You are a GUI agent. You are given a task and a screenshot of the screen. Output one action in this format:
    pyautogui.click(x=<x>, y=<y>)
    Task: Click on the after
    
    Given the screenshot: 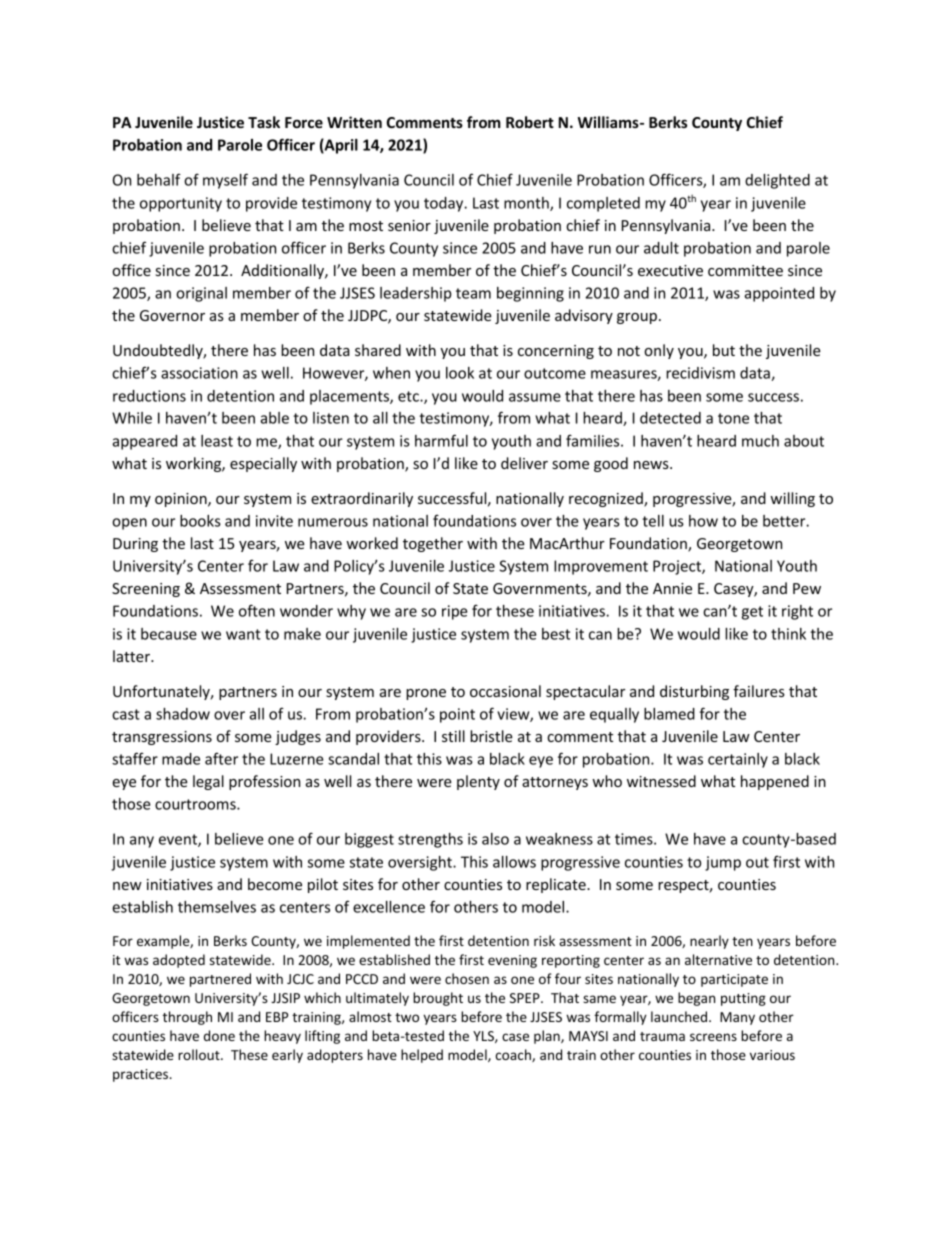 What is the action you would take?
    pyautogui.click(x=221, y=758)
